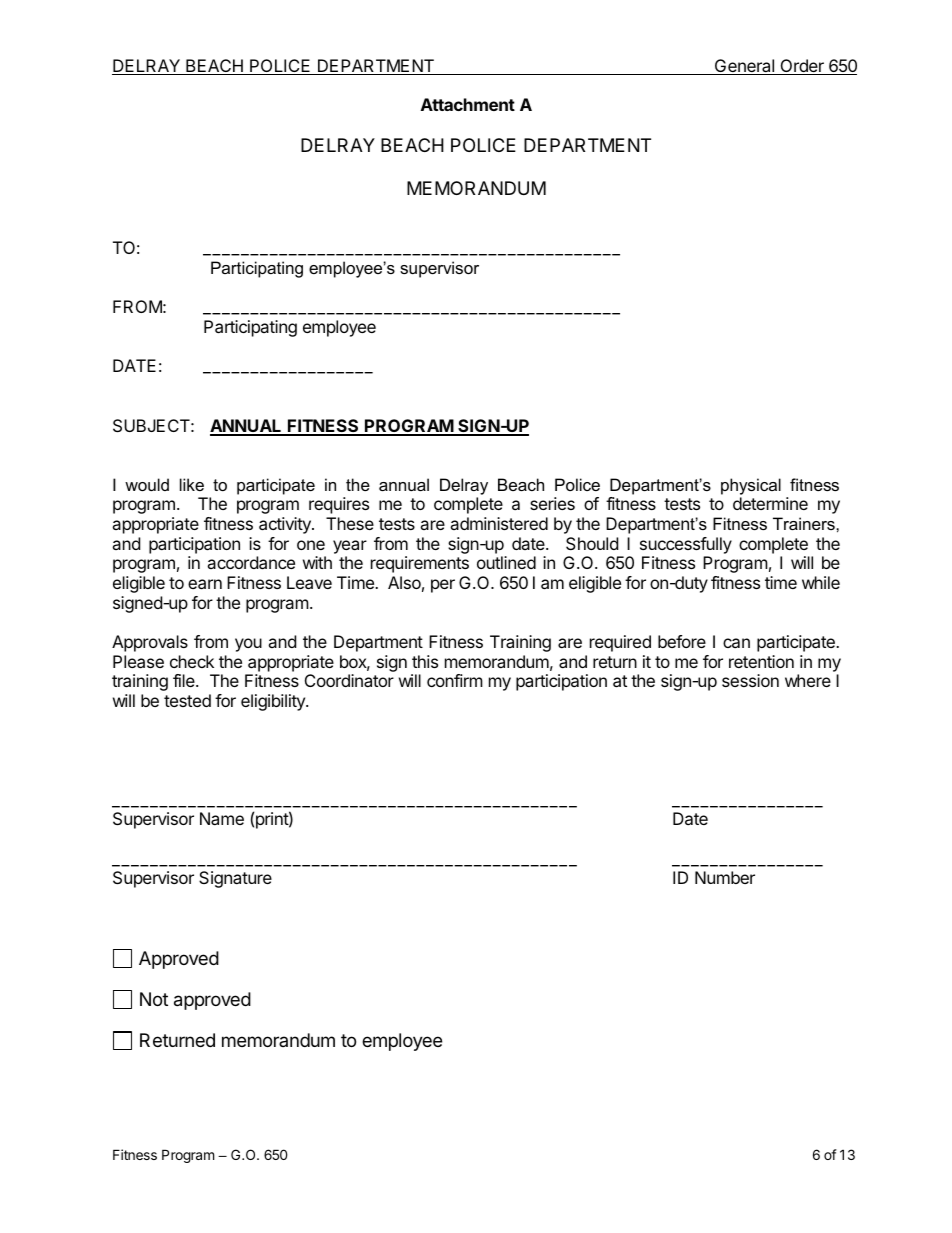 This screenshot has width=952, height=1233. What do you see at coordinates (499, 523) in the screenshot?
I see `administered` at bounding box center [499, 523].
